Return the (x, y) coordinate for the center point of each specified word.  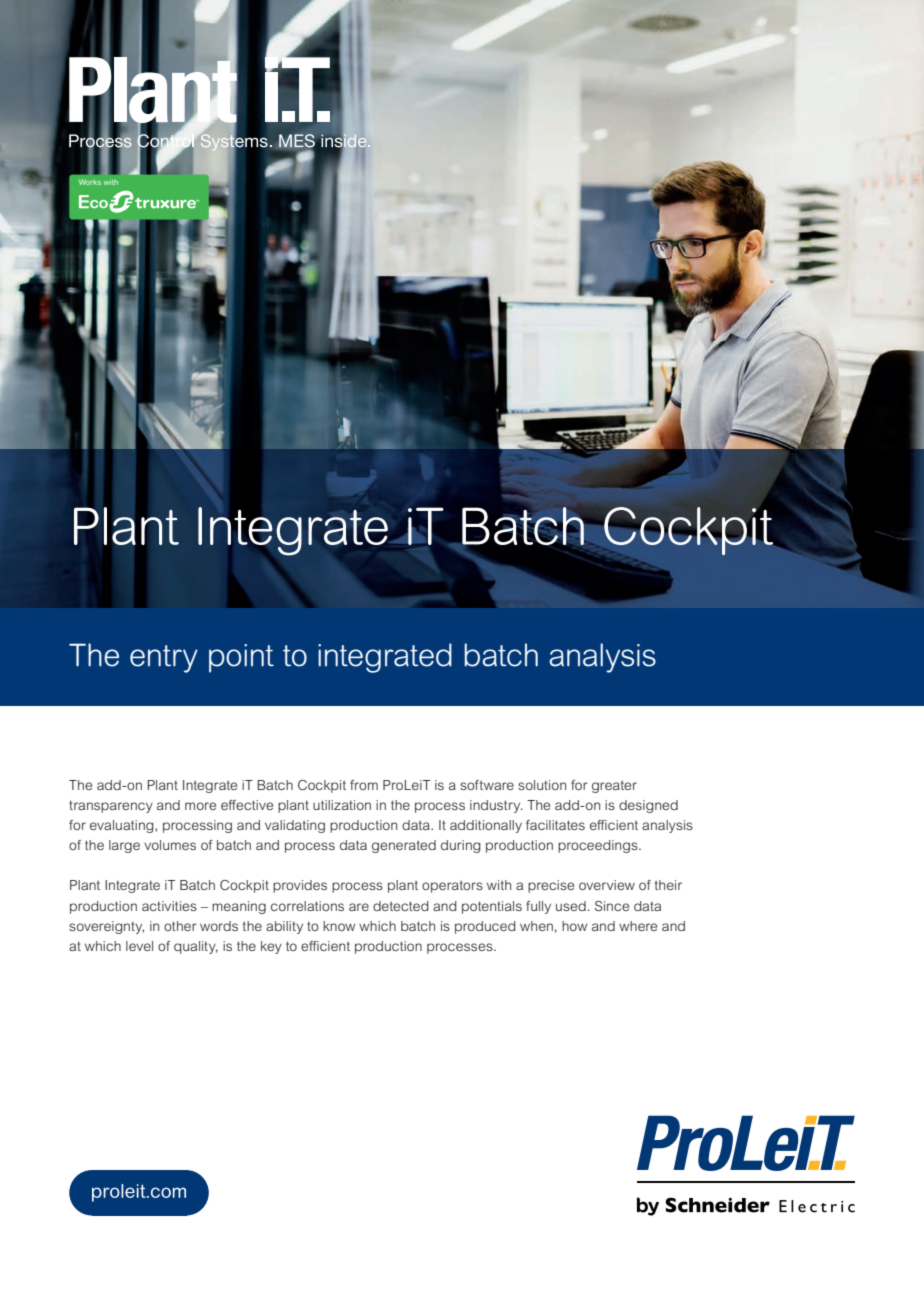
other (180, 926)
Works (90, 182)
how (574, 926)
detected (401, 906)
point (241, 658)
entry (164, 659)
